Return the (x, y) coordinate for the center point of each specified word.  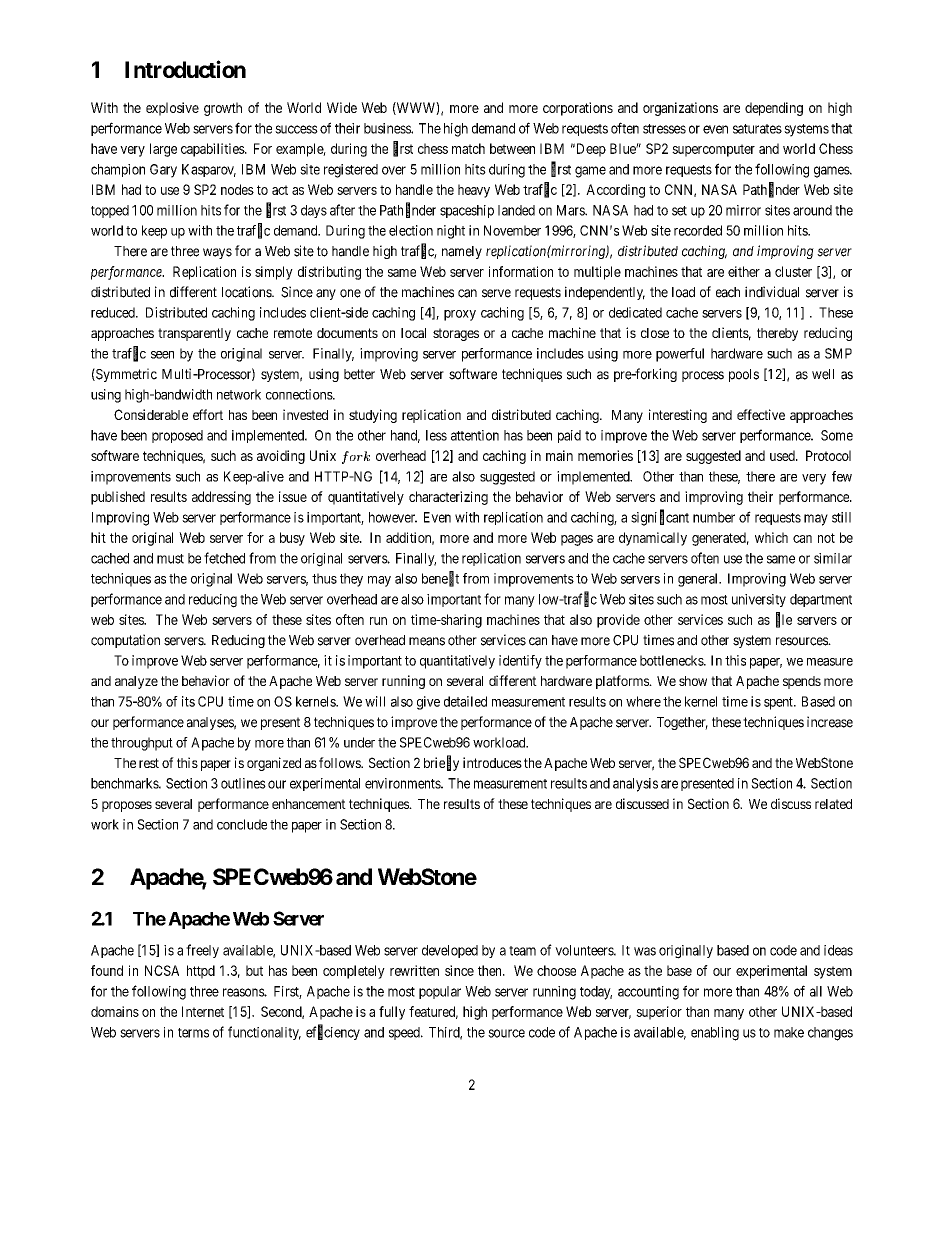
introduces (492, 762)
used (783, 455)
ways (217, 253)
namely (462, 252)
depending (774, 109)
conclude (242, 824)
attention (475, 435)
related (833, 804)
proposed (177, 436)
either (744, 271)
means (427, 641)
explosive (172, 109)
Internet (203, 1011)
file (784, 620)
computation (125, 641)
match (468, 148)
